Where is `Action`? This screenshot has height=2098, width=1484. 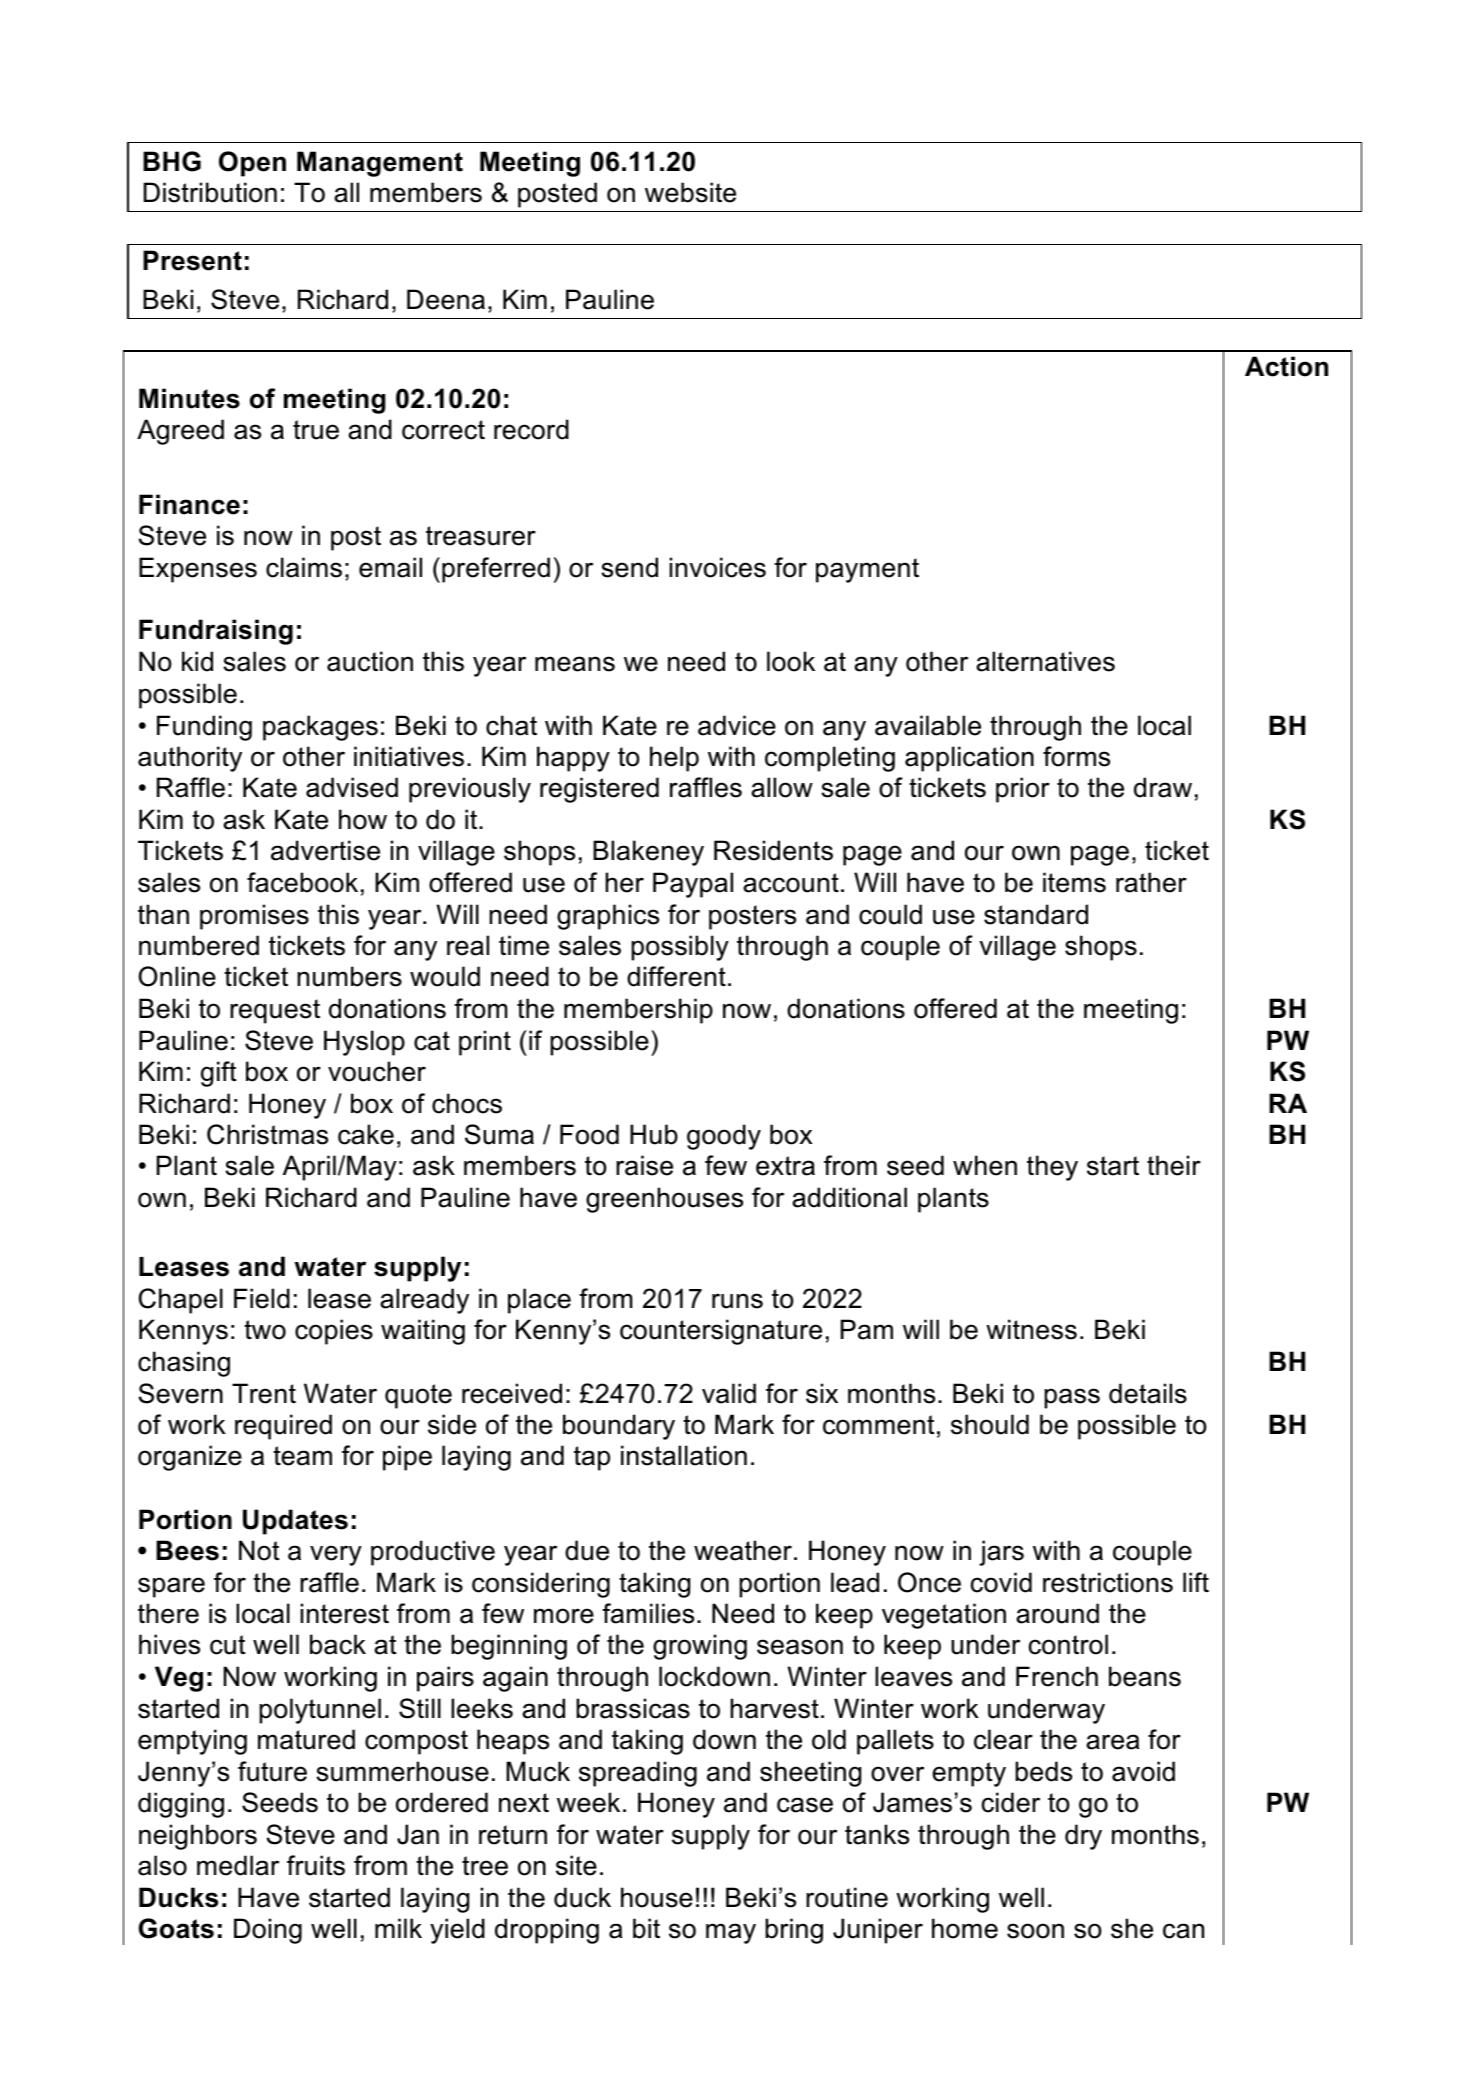
Action is located at coordinates (1286, 366).
